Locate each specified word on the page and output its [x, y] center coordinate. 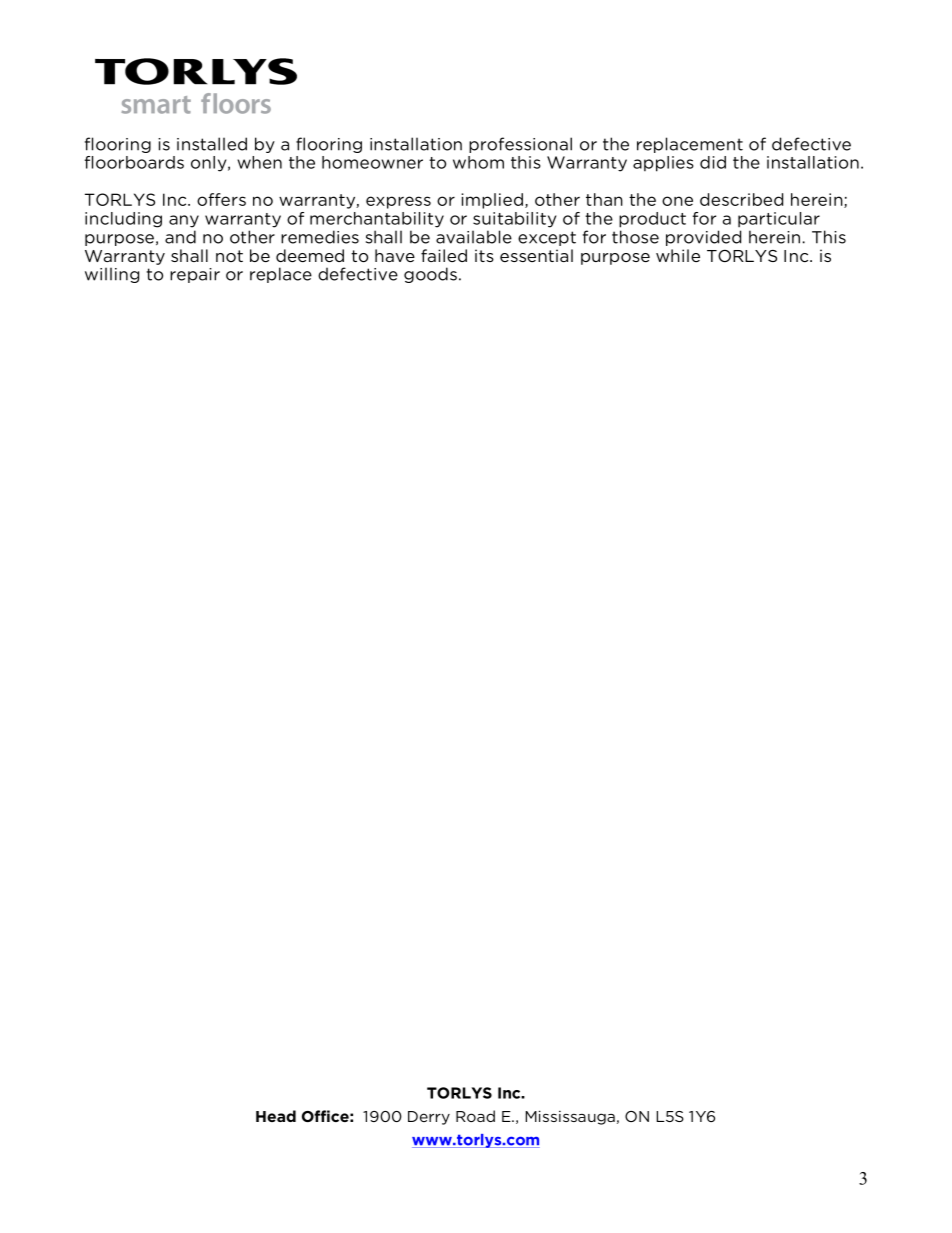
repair [195, 275]
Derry [429, 1118]
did [713, 162]
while [678, 255]
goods [430, 275]
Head [276, 1116]
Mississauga [570, 1117]
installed [212, 144]
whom [478, 162]
